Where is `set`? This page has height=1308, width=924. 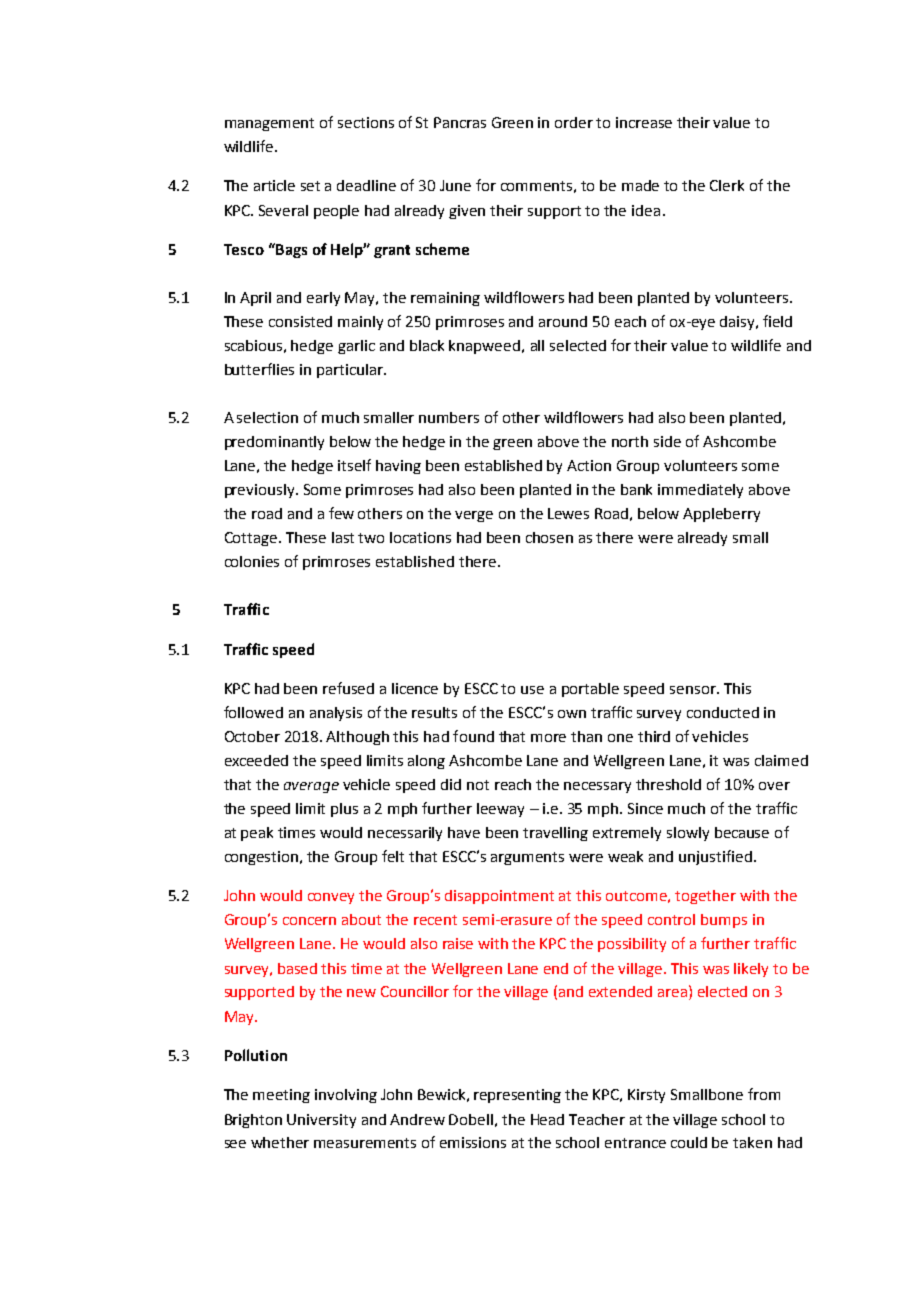
set is located at coordinates (310, 186).
